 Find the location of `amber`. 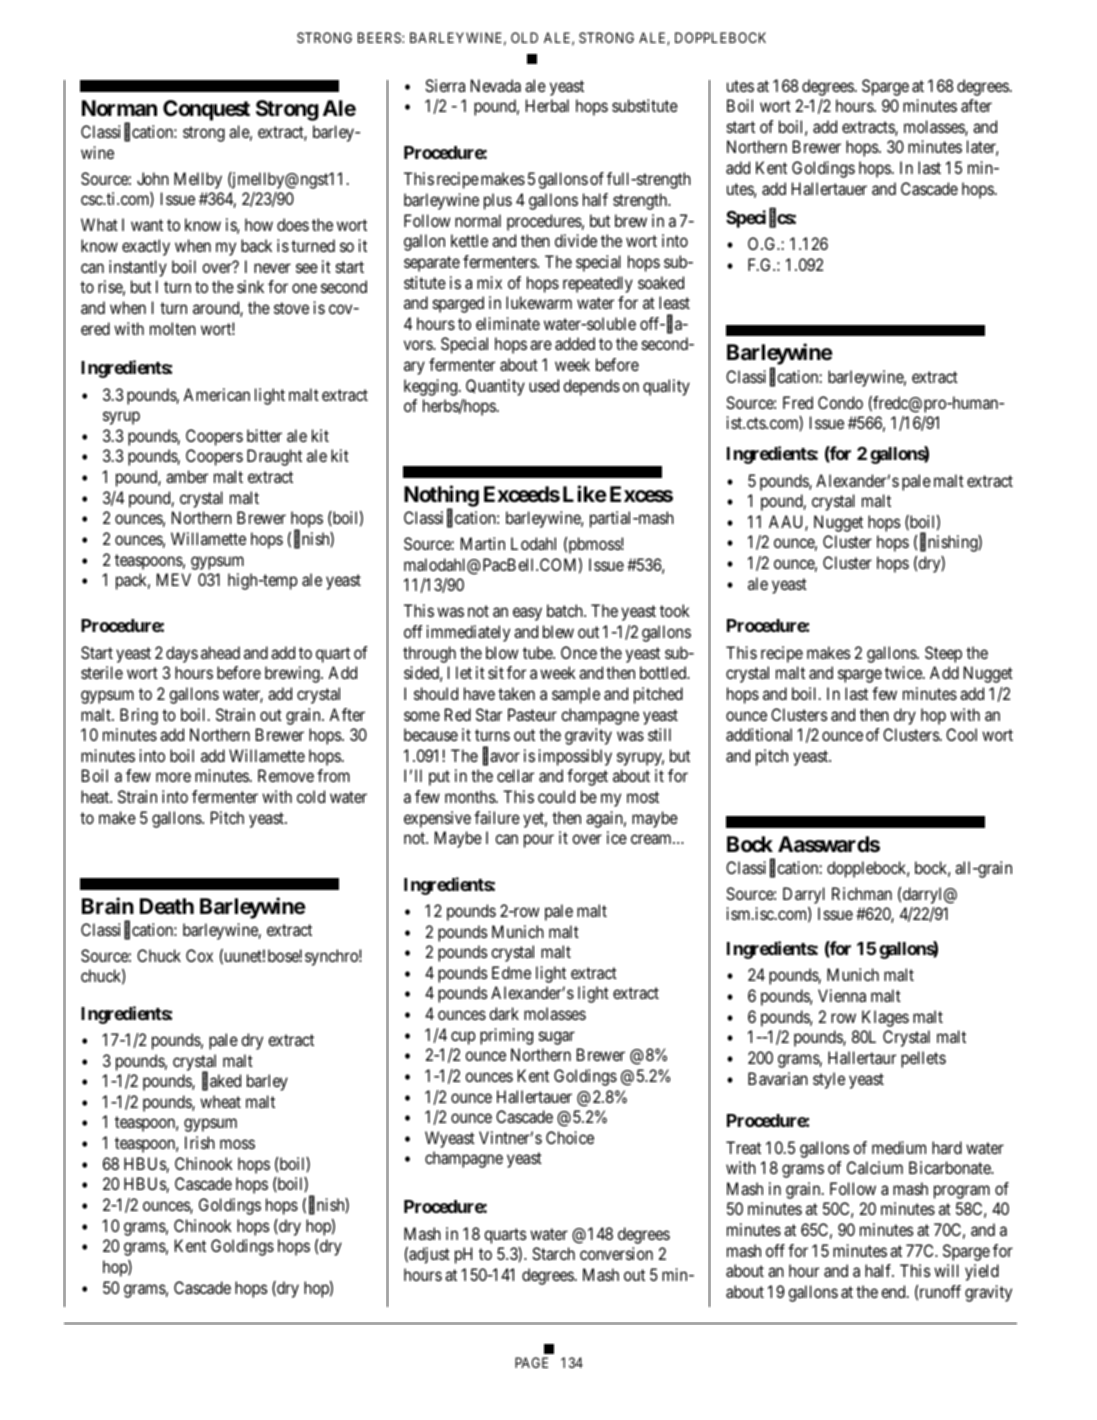

amber is located at coordinates (187, 476).
